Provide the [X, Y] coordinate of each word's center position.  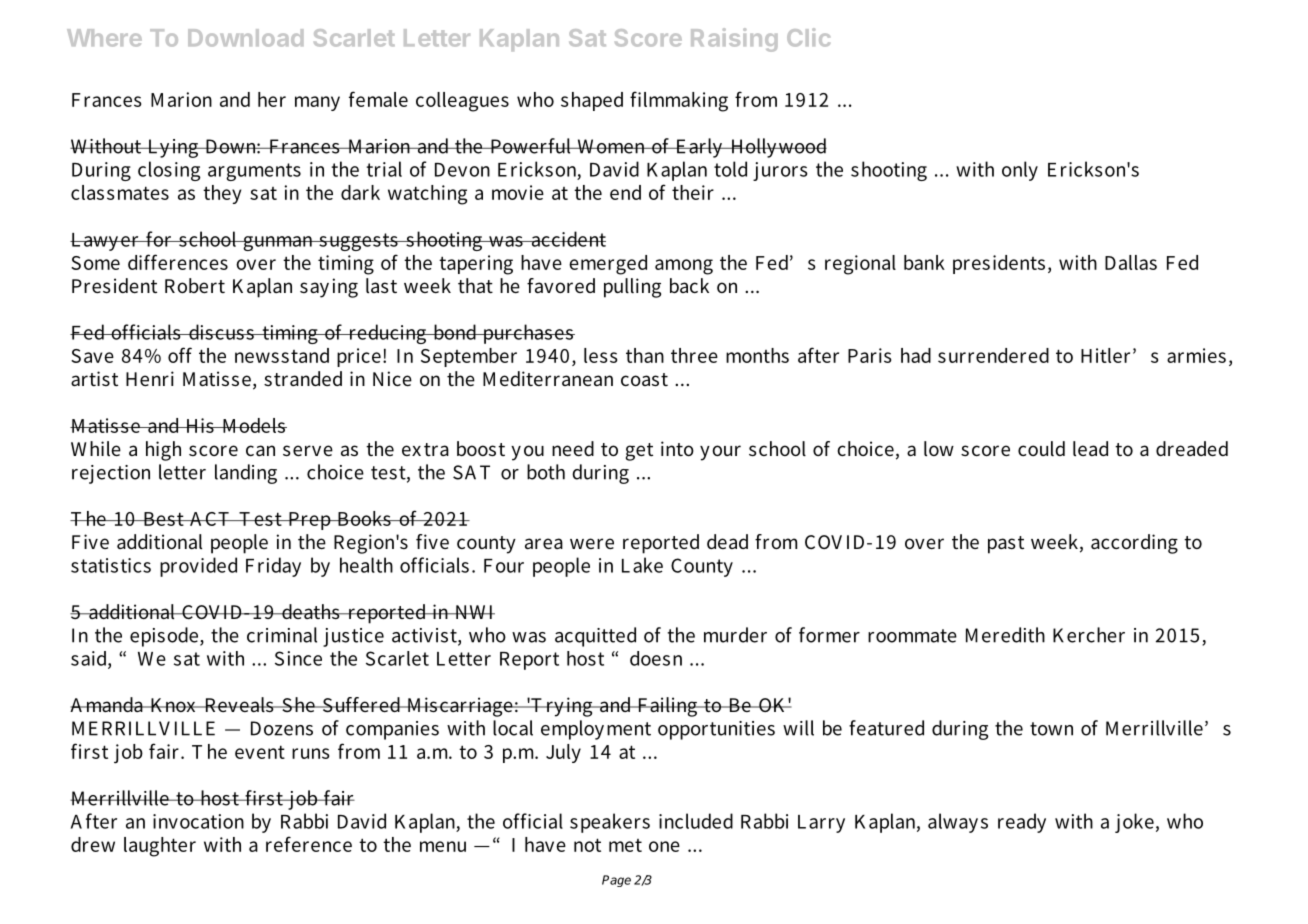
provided [198, 567]
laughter [160, 847]
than [645, 355]
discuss [221, 332]
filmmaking [679, 101]
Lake [642, 565]
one [664, 846]
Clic [808, 37]
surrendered [993, 355]
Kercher [1089, 635]
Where [104, 38]
